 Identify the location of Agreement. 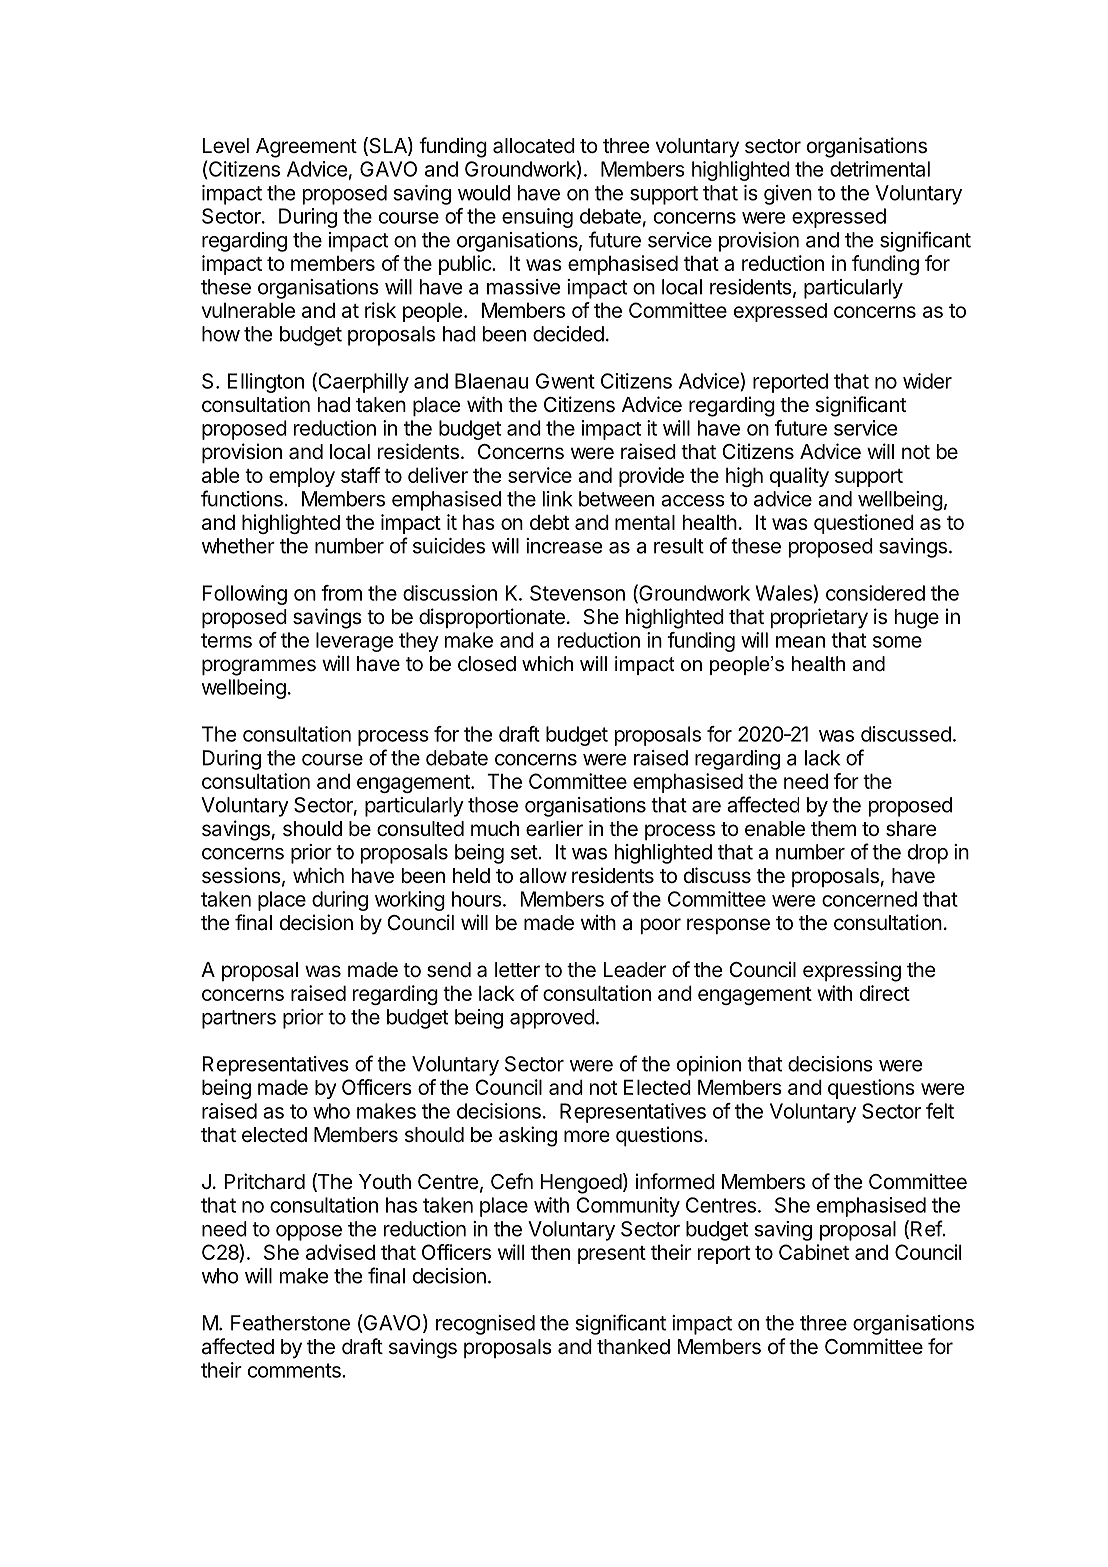
(306, 148).
